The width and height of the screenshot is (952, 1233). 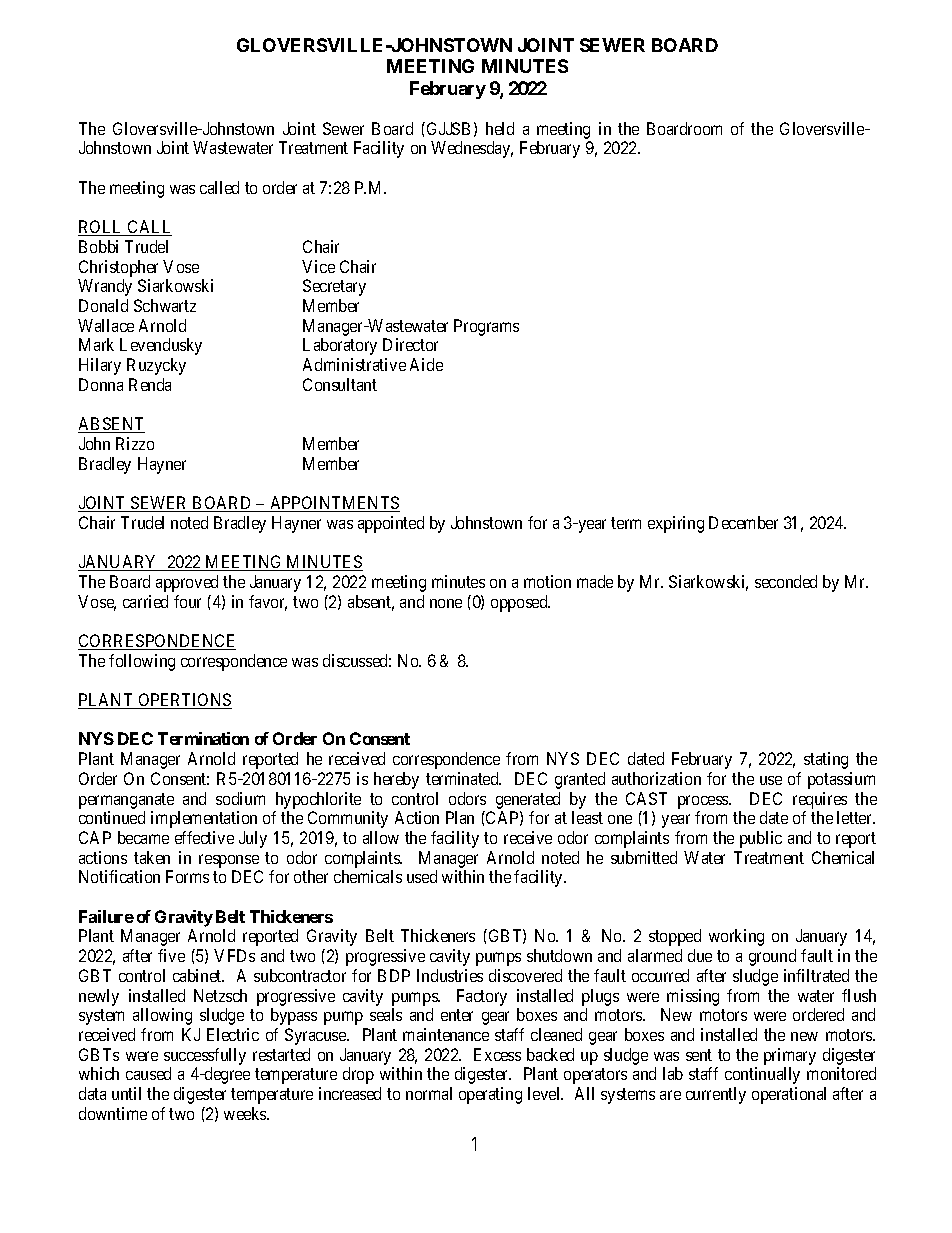 What do you see at coordinates (472, 149) in the screenshot?
I see `Wednesday` at bounding box center [472, 149].
